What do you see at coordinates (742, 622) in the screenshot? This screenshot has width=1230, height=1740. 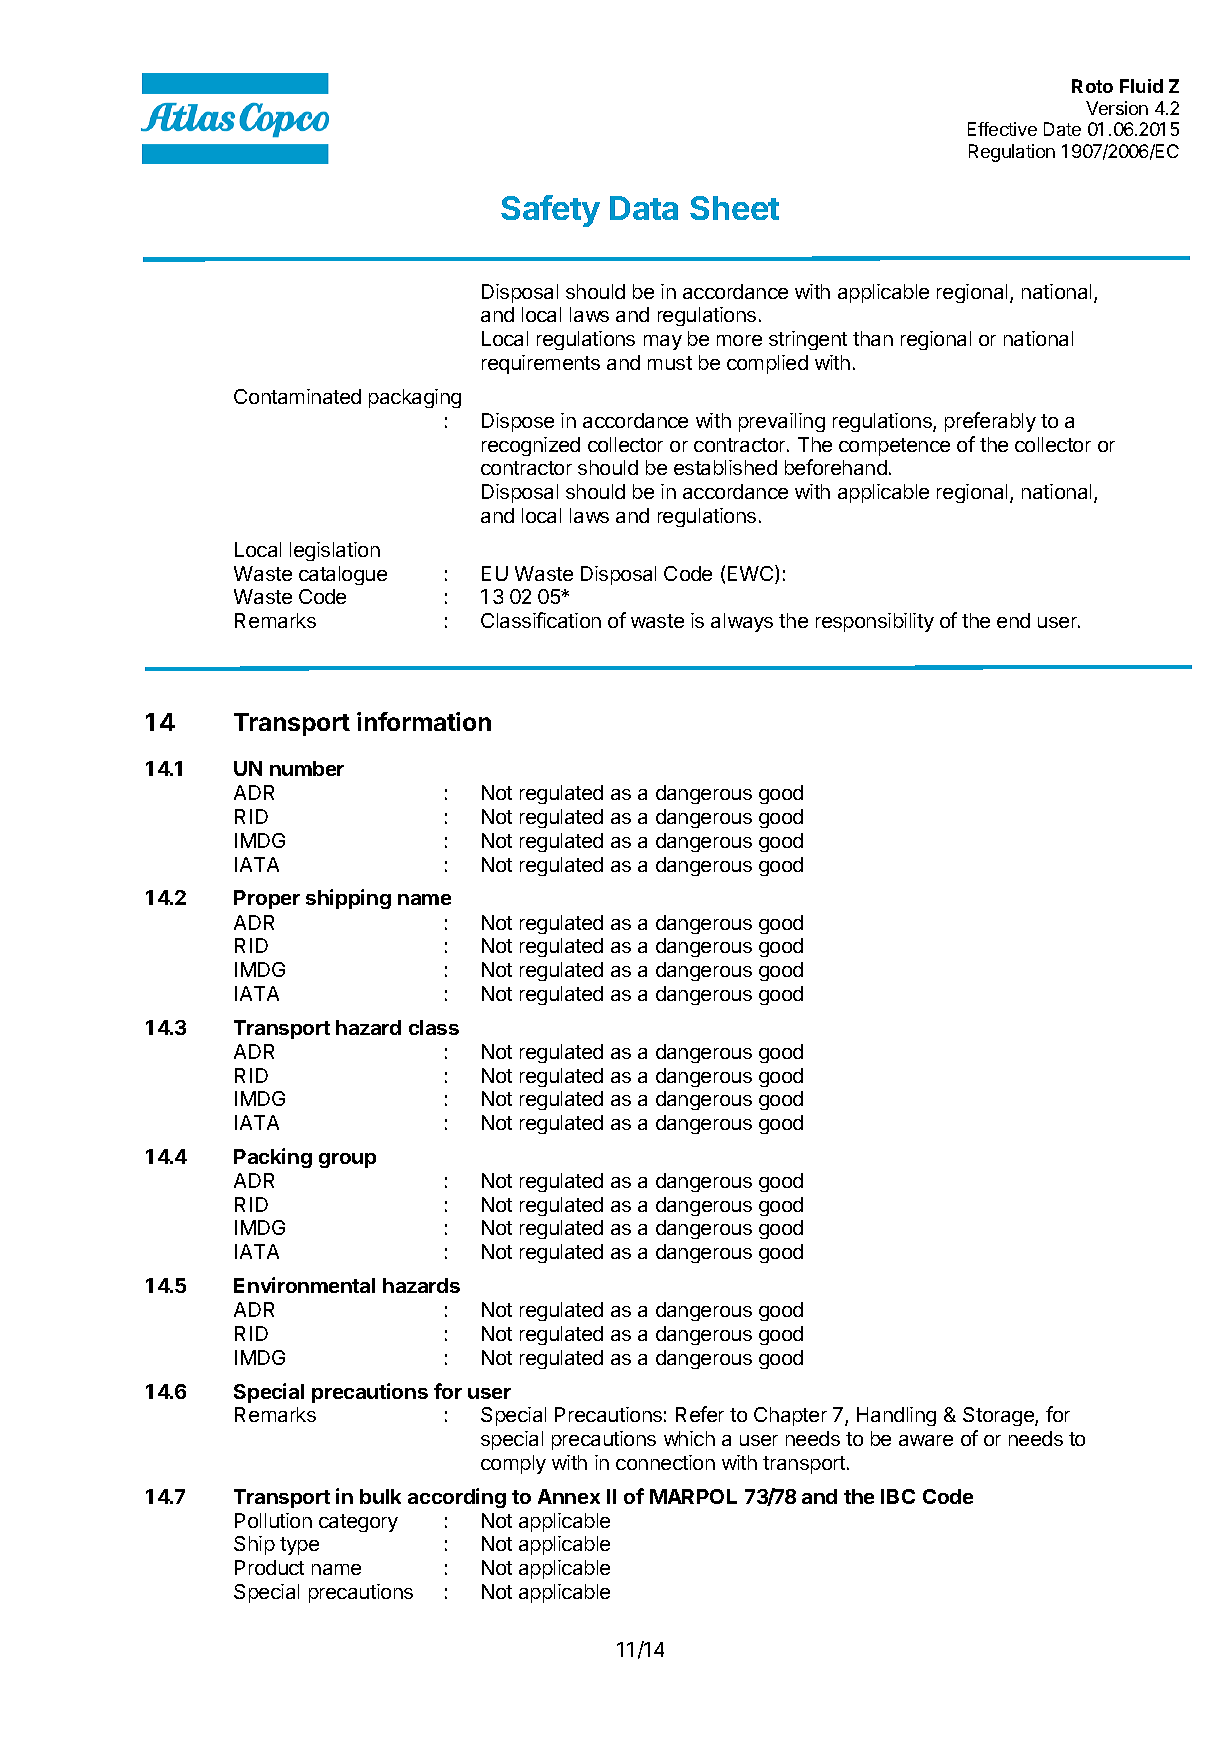 I see `always` at bounding box center [742, 622].
